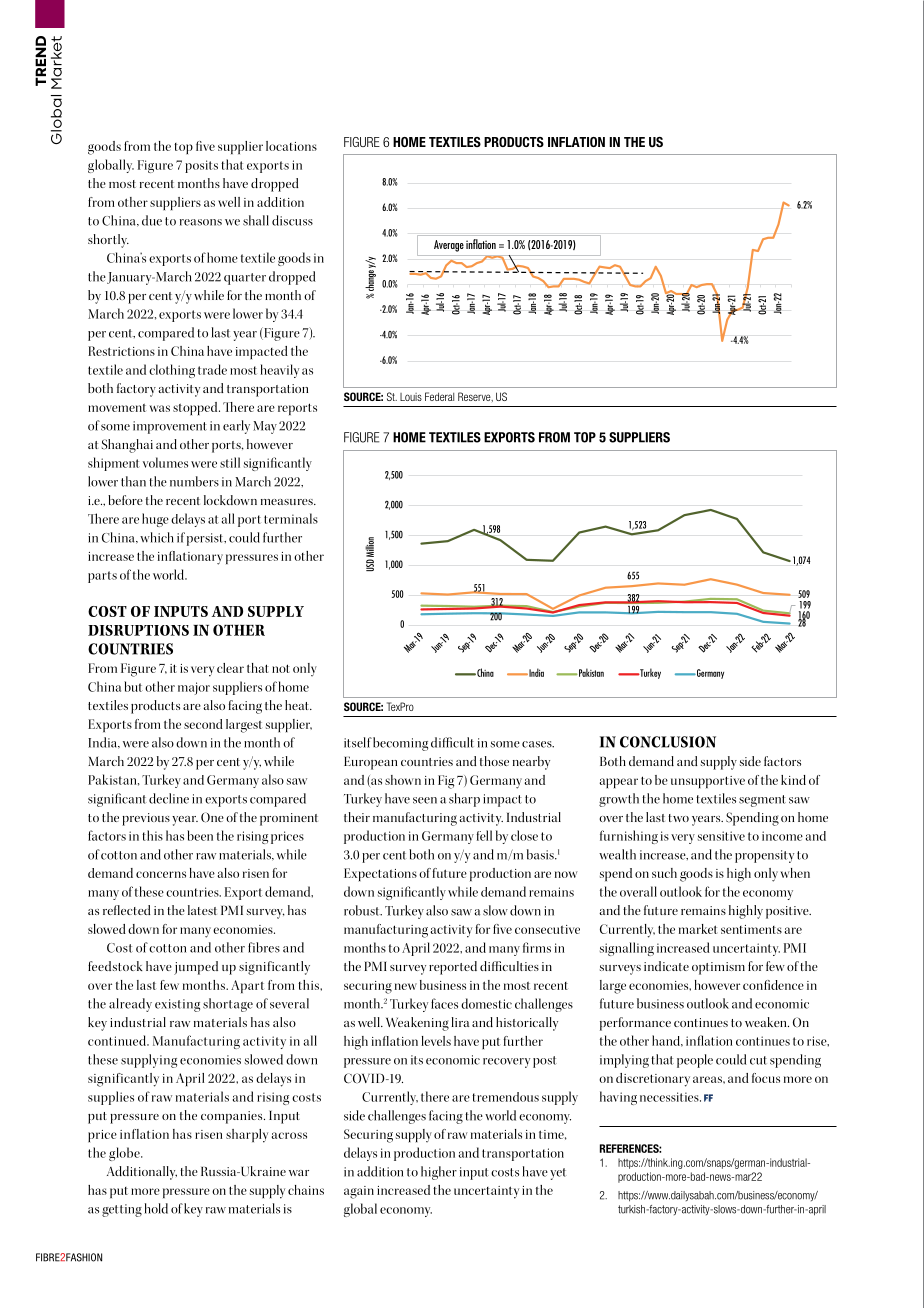 The height and width of the screenshot is (1308, 924). What do you see at coordinates (718, 968) in the screenshot?
I see `optimism` at bounding box center [718, 968].
